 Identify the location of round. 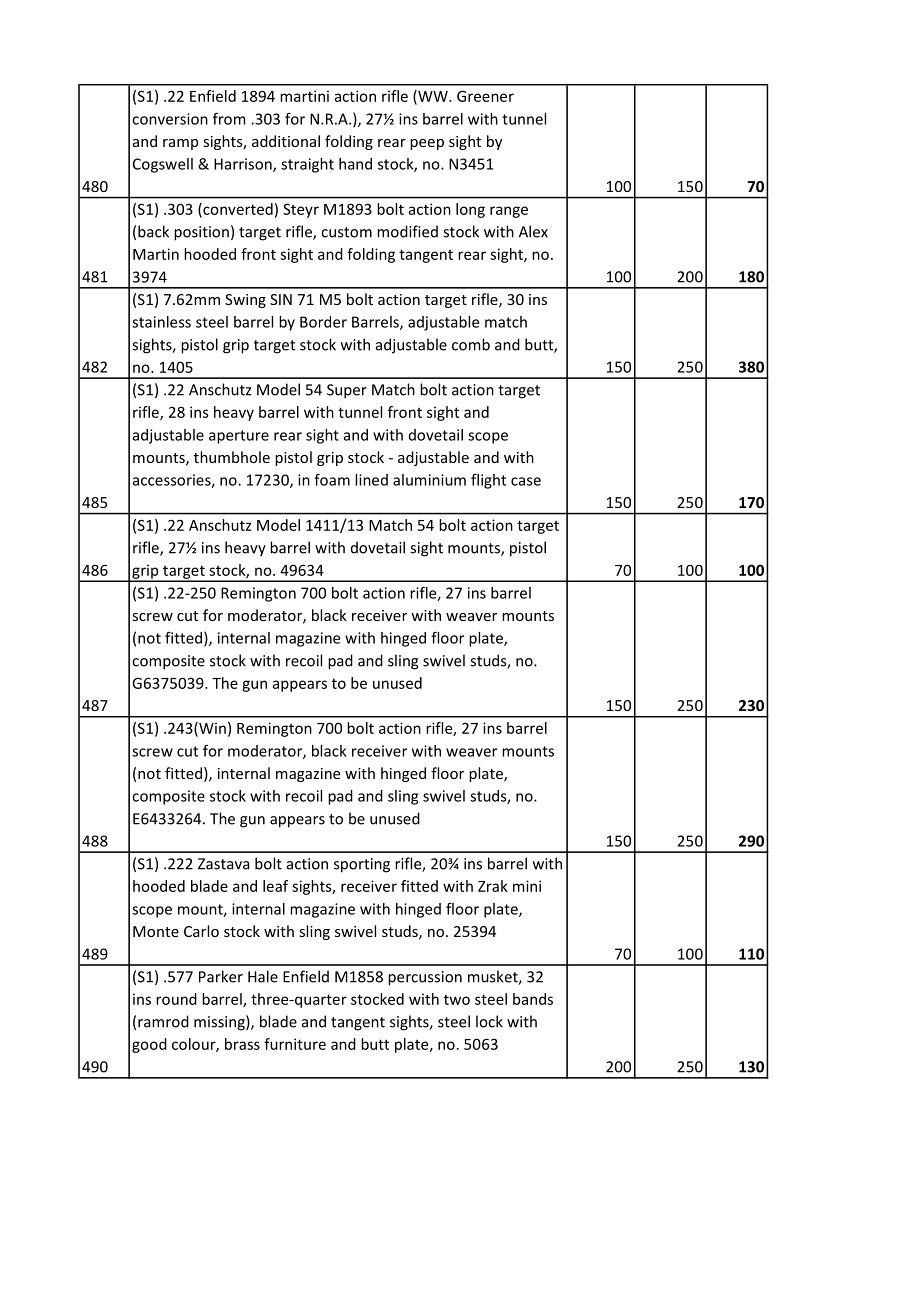
(176, 999).
